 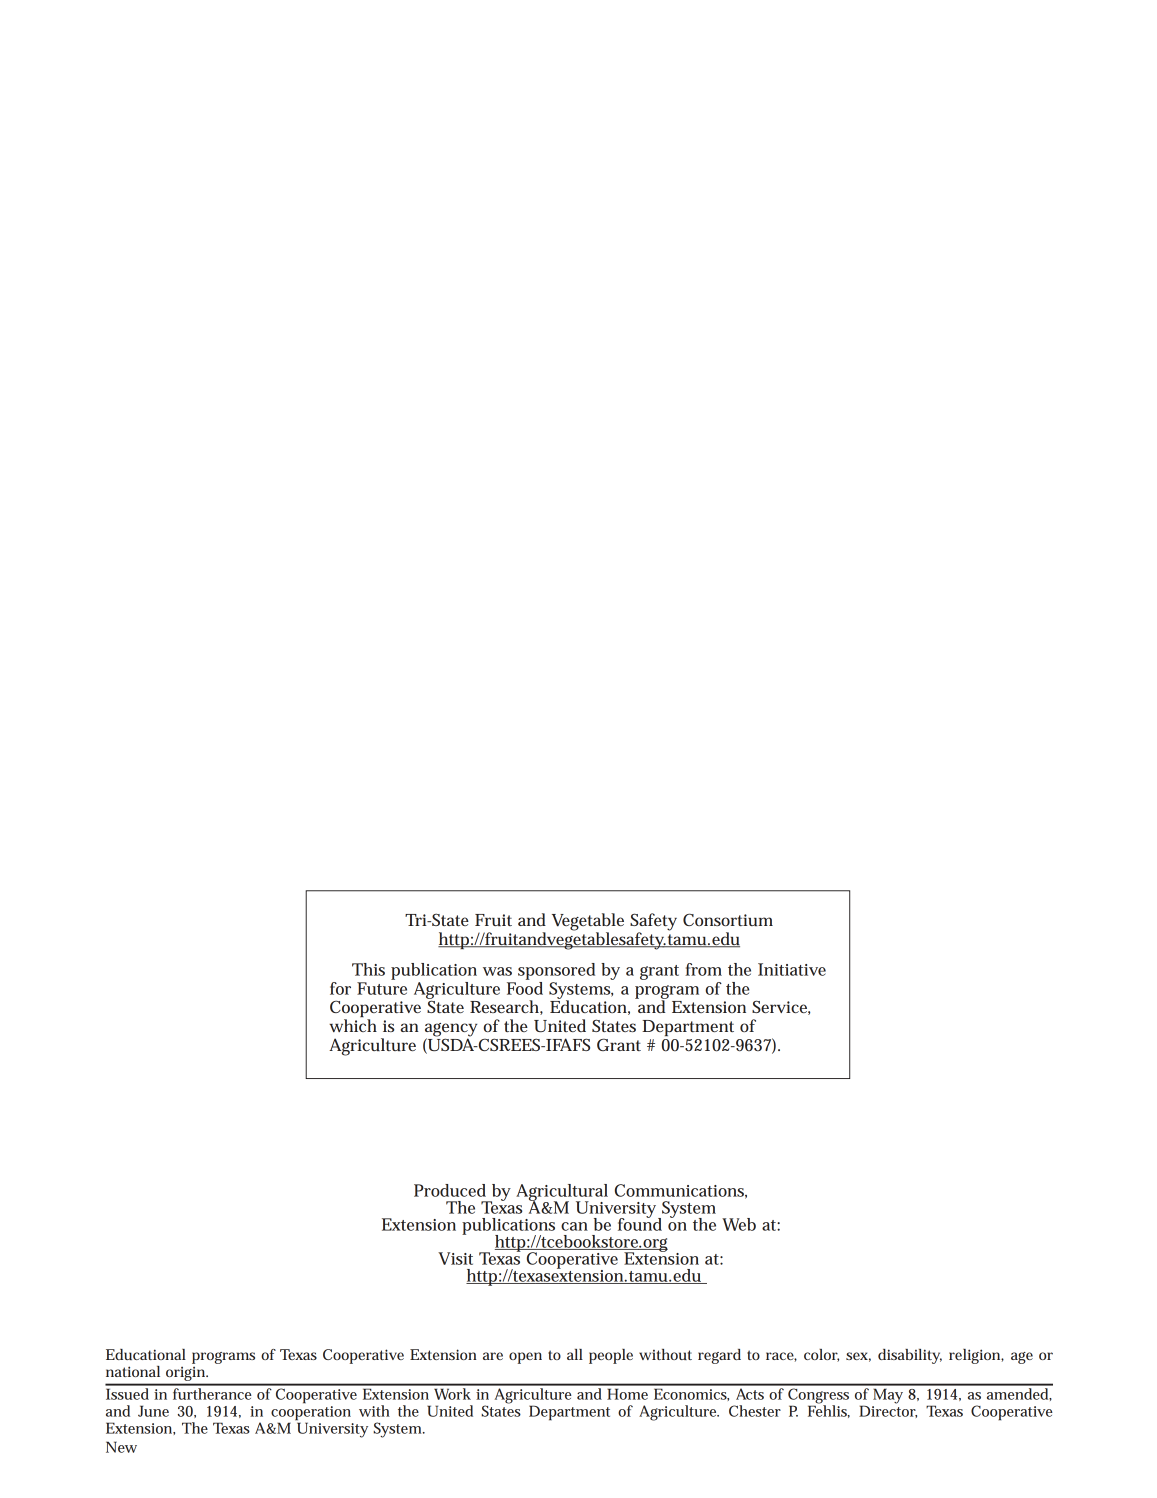 I want to click on Chester, so click(x=755, y=1411).
